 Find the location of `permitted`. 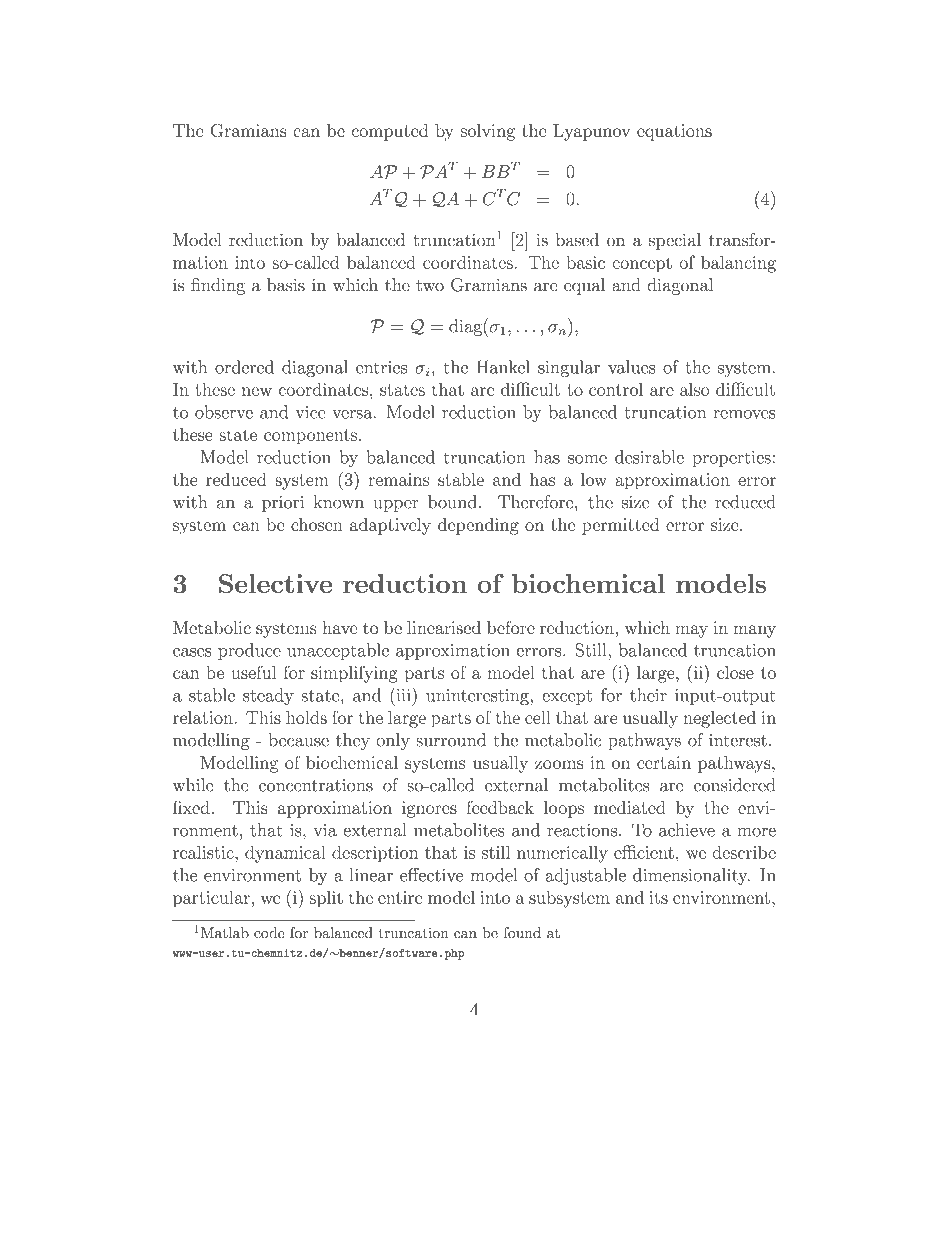

permitted is located at coordinates (621, 526).
